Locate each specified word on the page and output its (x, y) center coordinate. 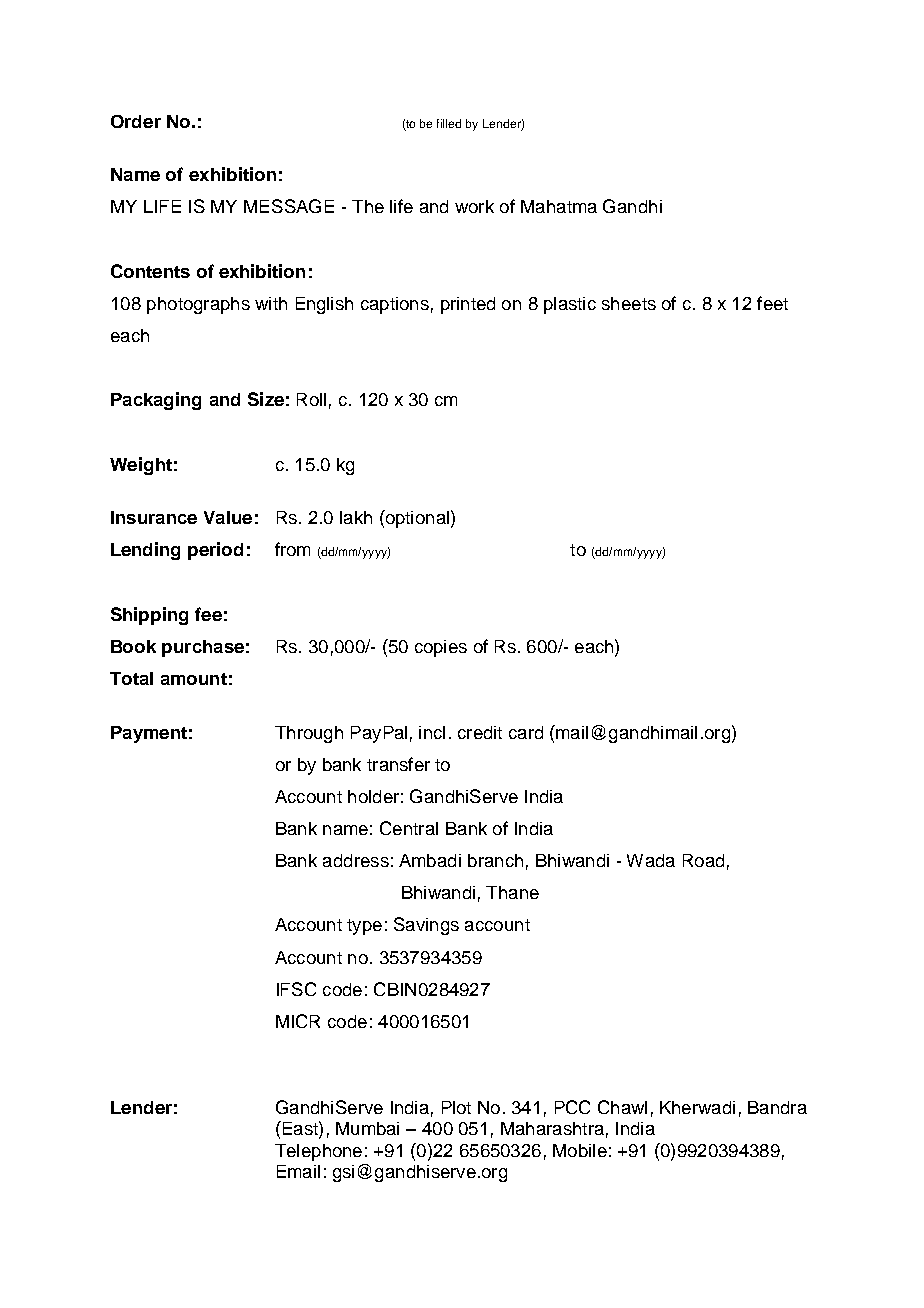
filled (449, 123)
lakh (356, 517)
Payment (149, 734)
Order (136, 121)
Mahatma (559, 206)
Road (703, 860)
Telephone (318, 1152)
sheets (629, 303)
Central (409, 828)
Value (228, 517)
